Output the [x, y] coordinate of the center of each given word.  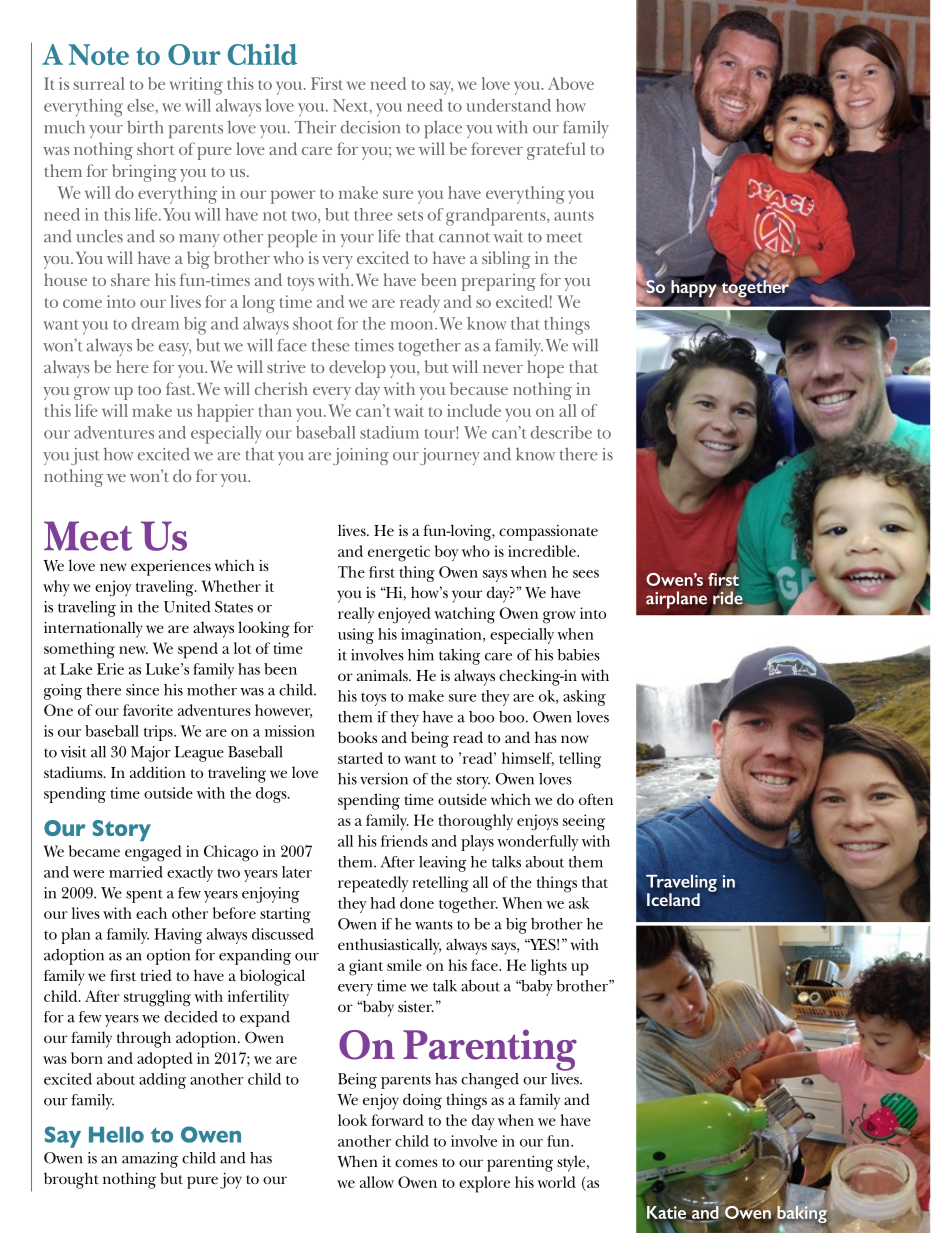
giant [366, 967]
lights [549, 967]
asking [584, 698]
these [331, 345]
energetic [399, 553]
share [130, 279]
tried [156, 975]
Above [571, 83]
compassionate [548, 533]
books [357, 737]
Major [151, 754]
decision [370, 127]
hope [545, 369]
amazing [150, 1160]
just [85, 456]
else [141, 105]
